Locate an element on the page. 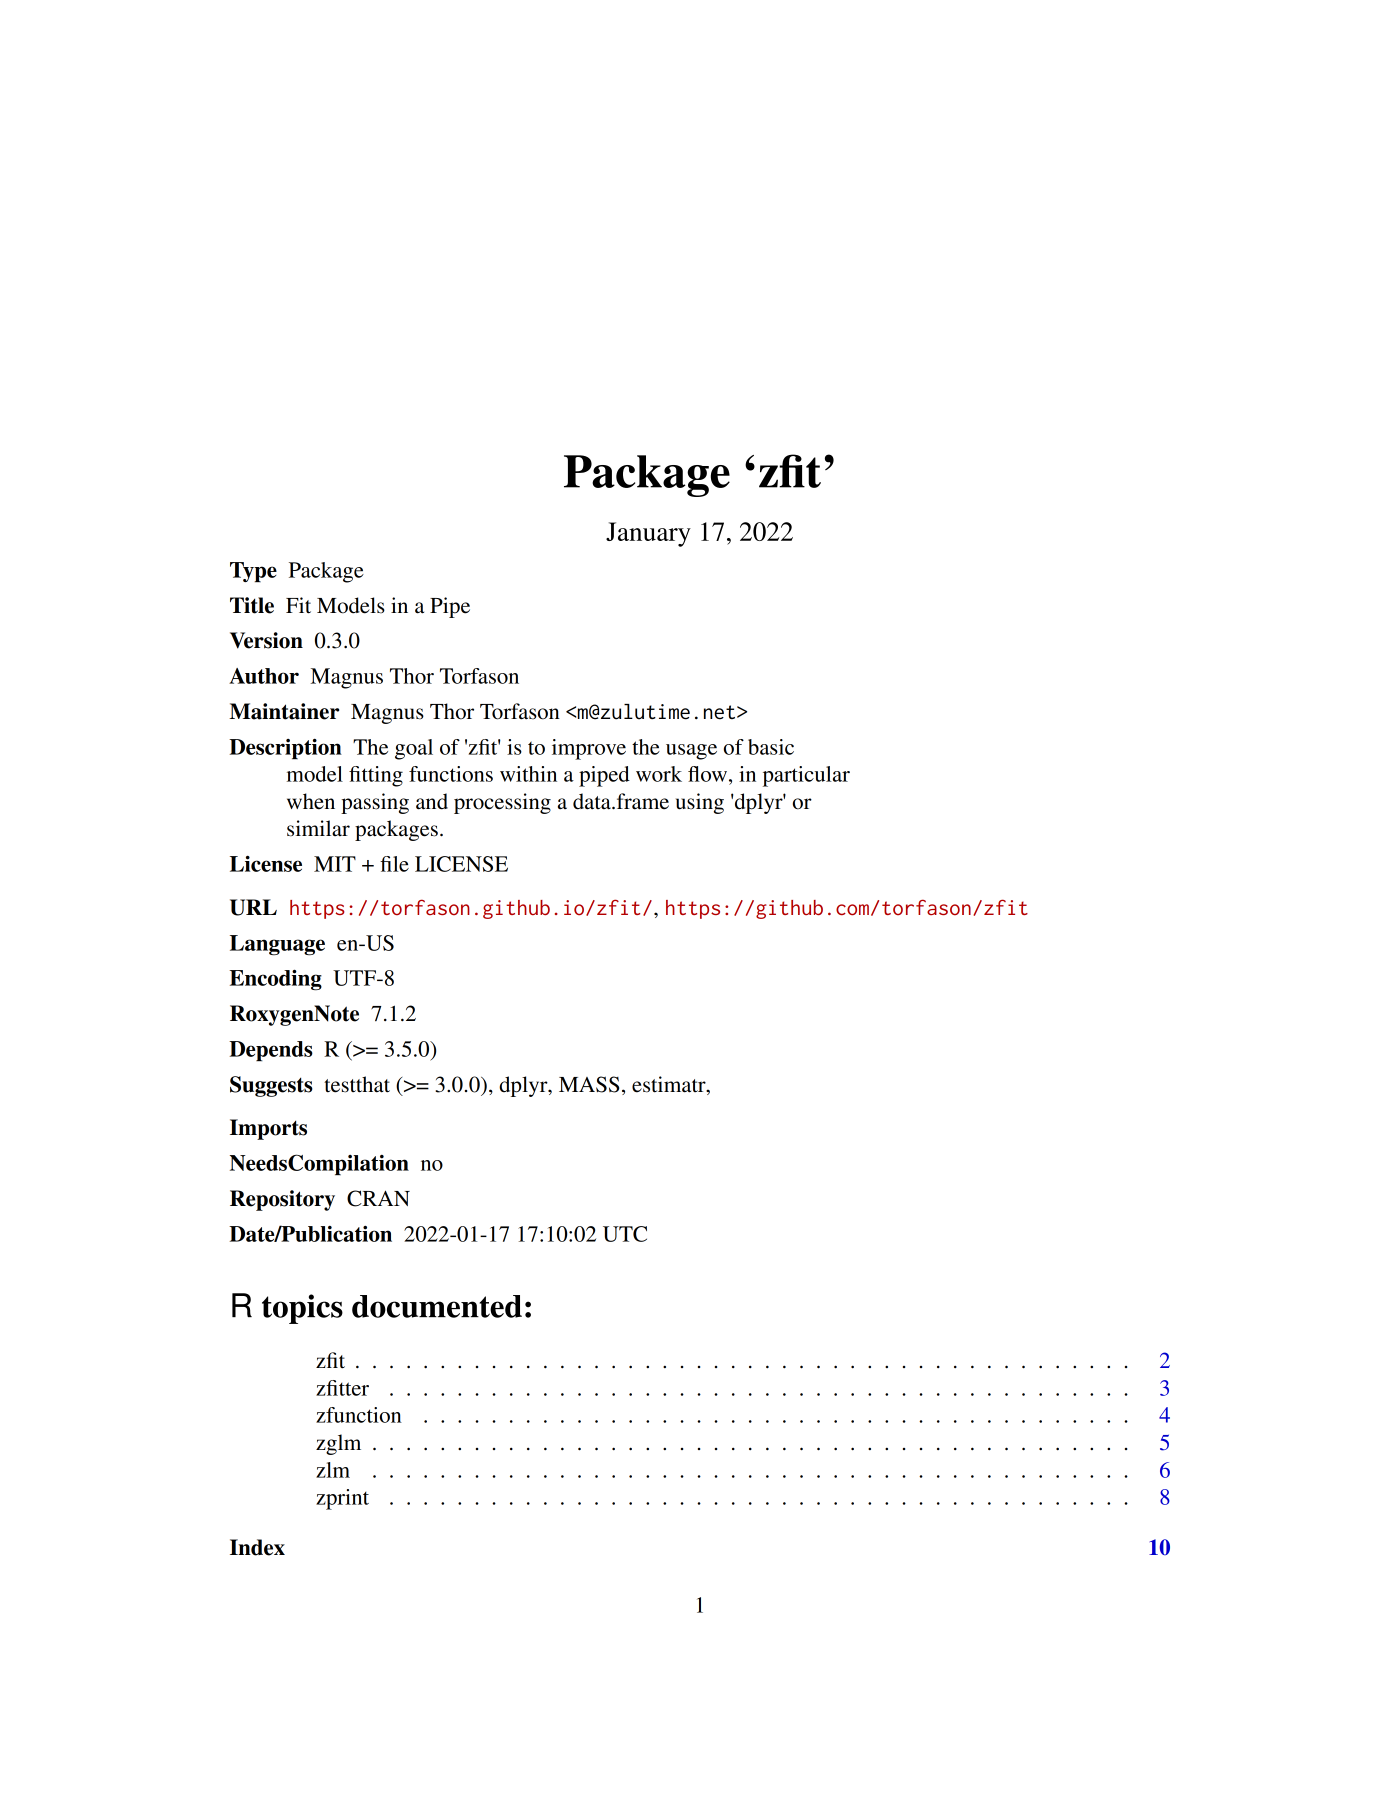 This image has width=1399, height=1810. within is located at coordinates (528, 774).
